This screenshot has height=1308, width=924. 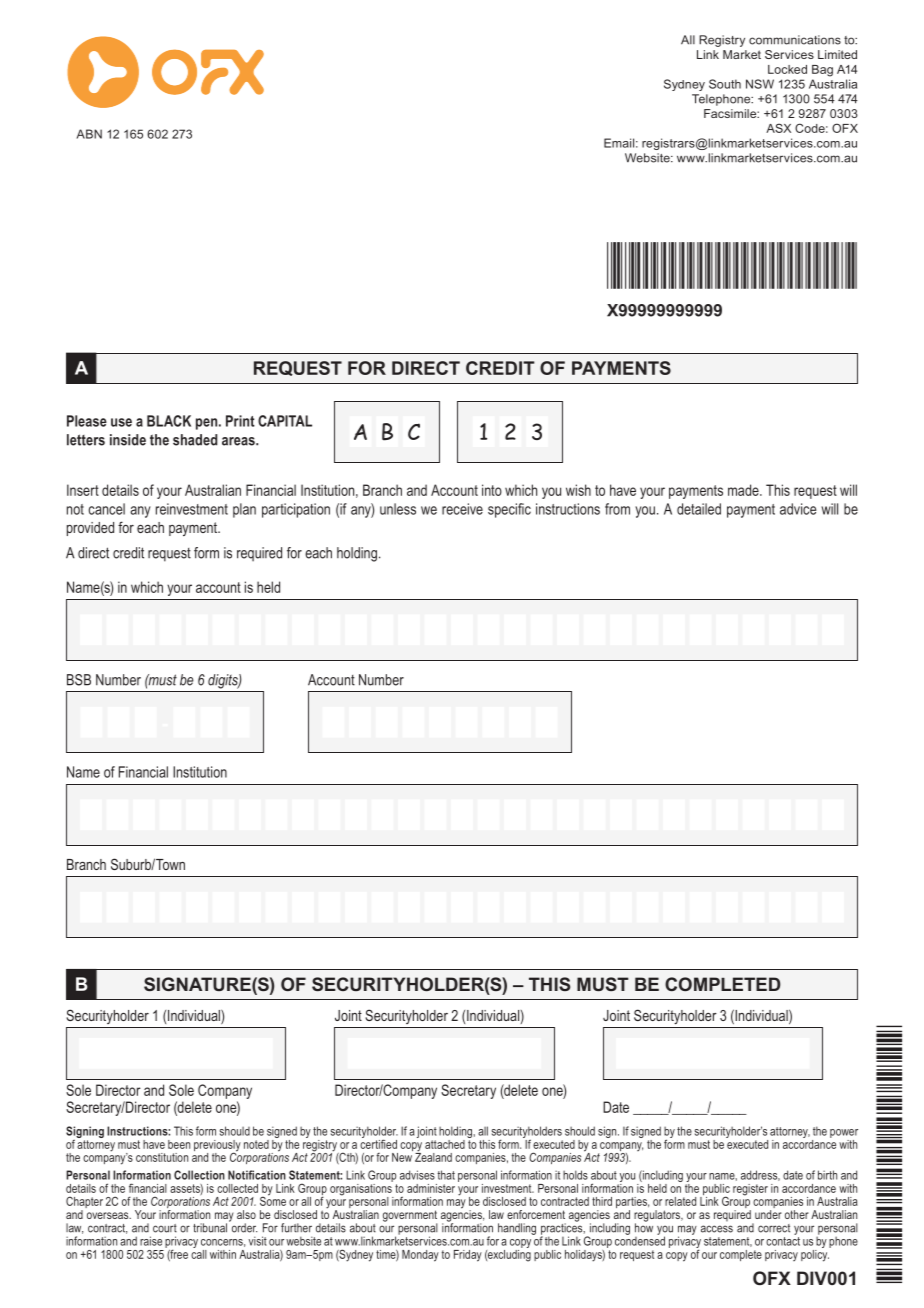 What do you see at coordinates (89, 134) in the screenshot?
I see `ABN` at bounding box center [89, 134].
